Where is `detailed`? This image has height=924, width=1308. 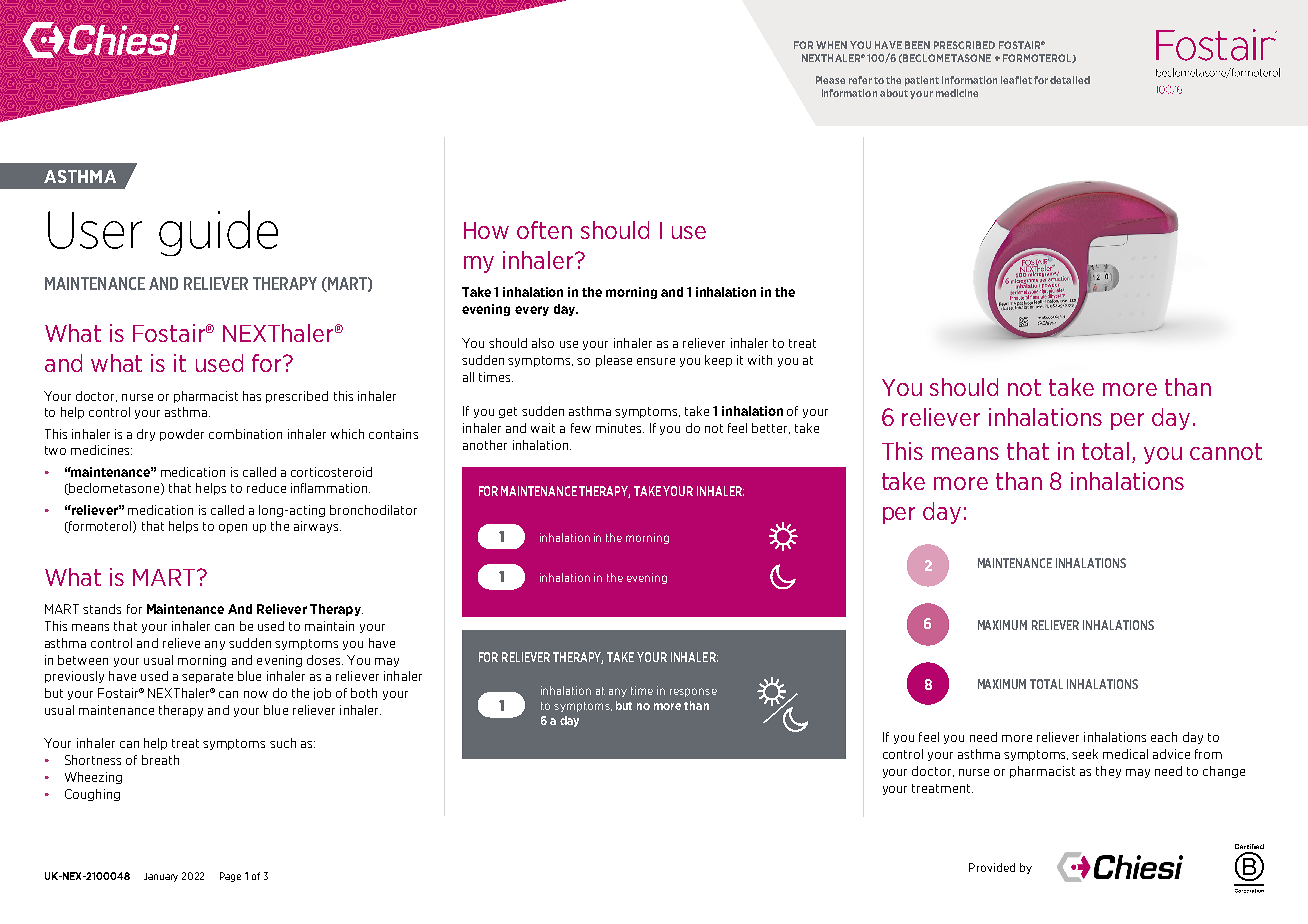
detailed is located at coordinates (1070, 80).
